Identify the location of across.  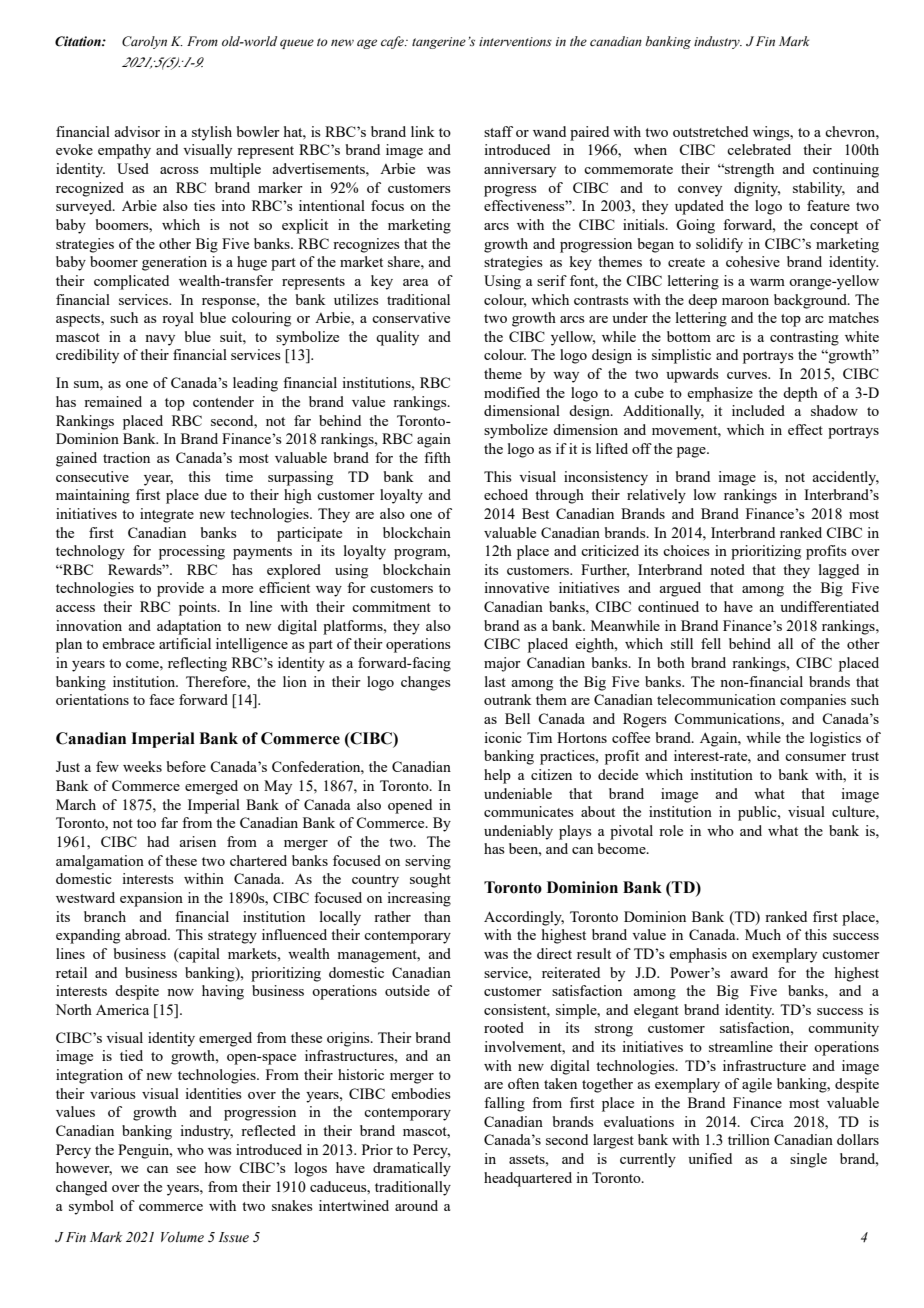
(179, 170).
